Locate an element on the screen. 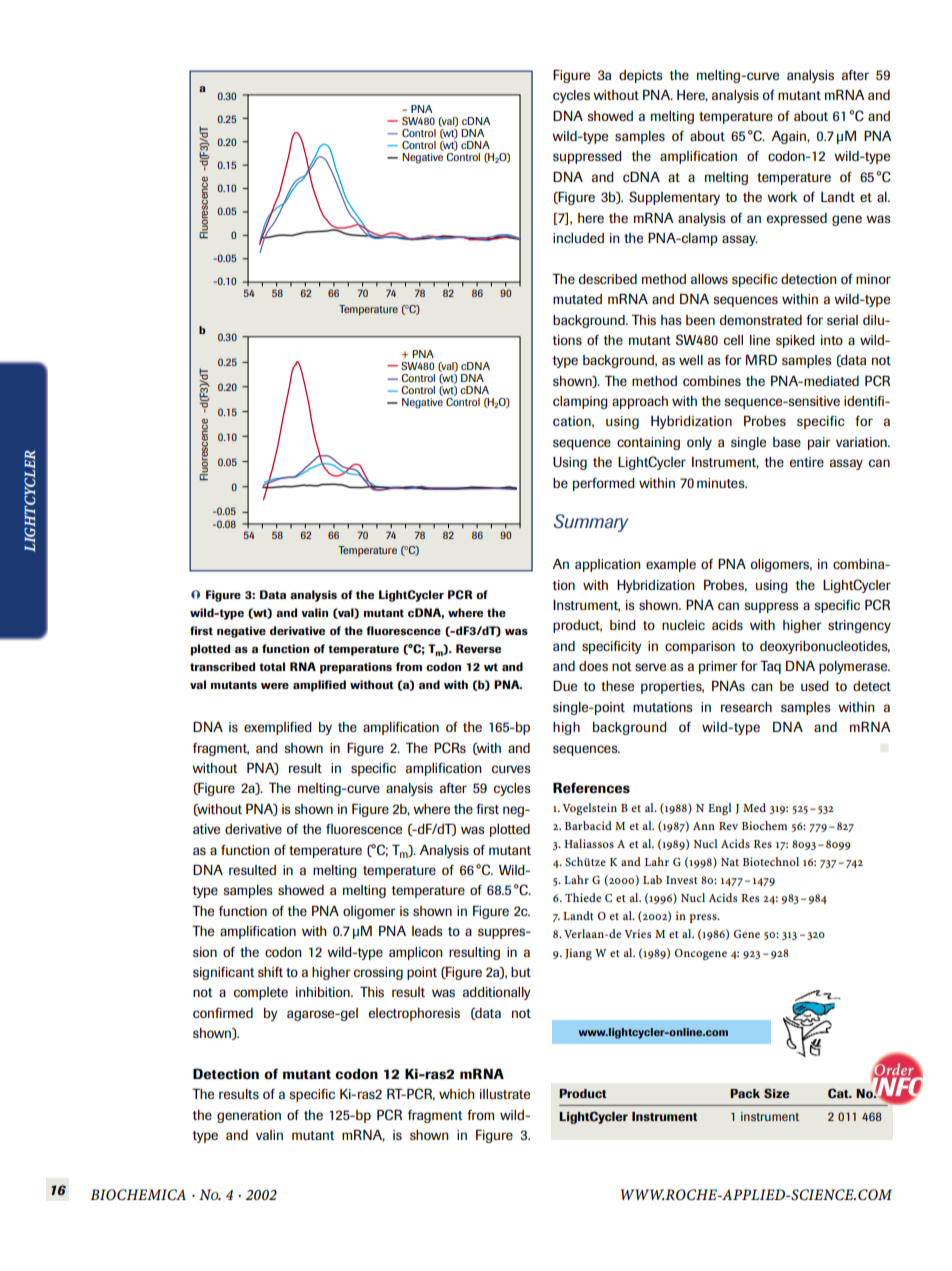 This screenshot has width=952, height=1271. depicts is located at coordinates (641, 76).
